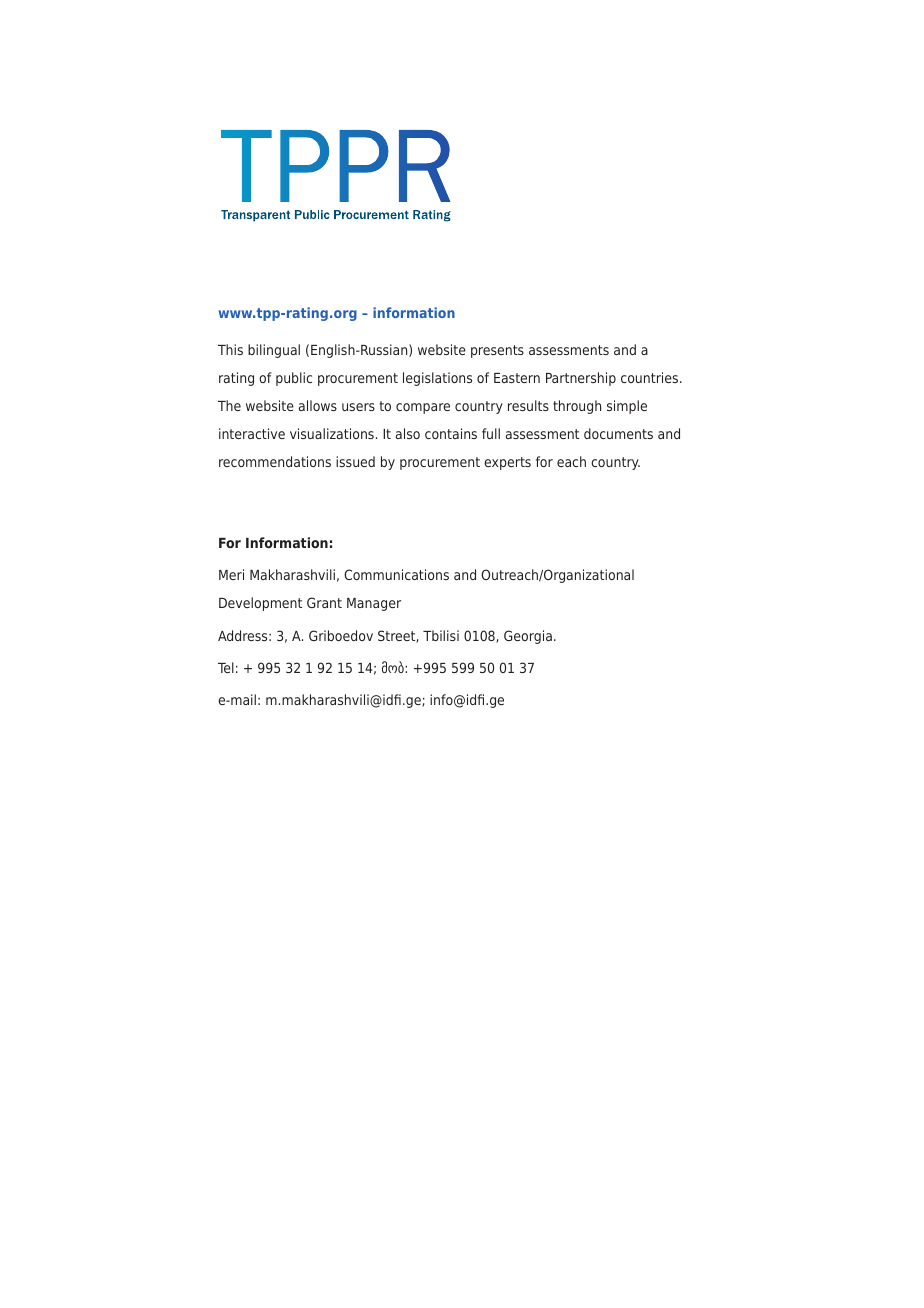 The height and width of the screenshot is (1308, 924). I want to click on Partnership, so click(581, 379).
